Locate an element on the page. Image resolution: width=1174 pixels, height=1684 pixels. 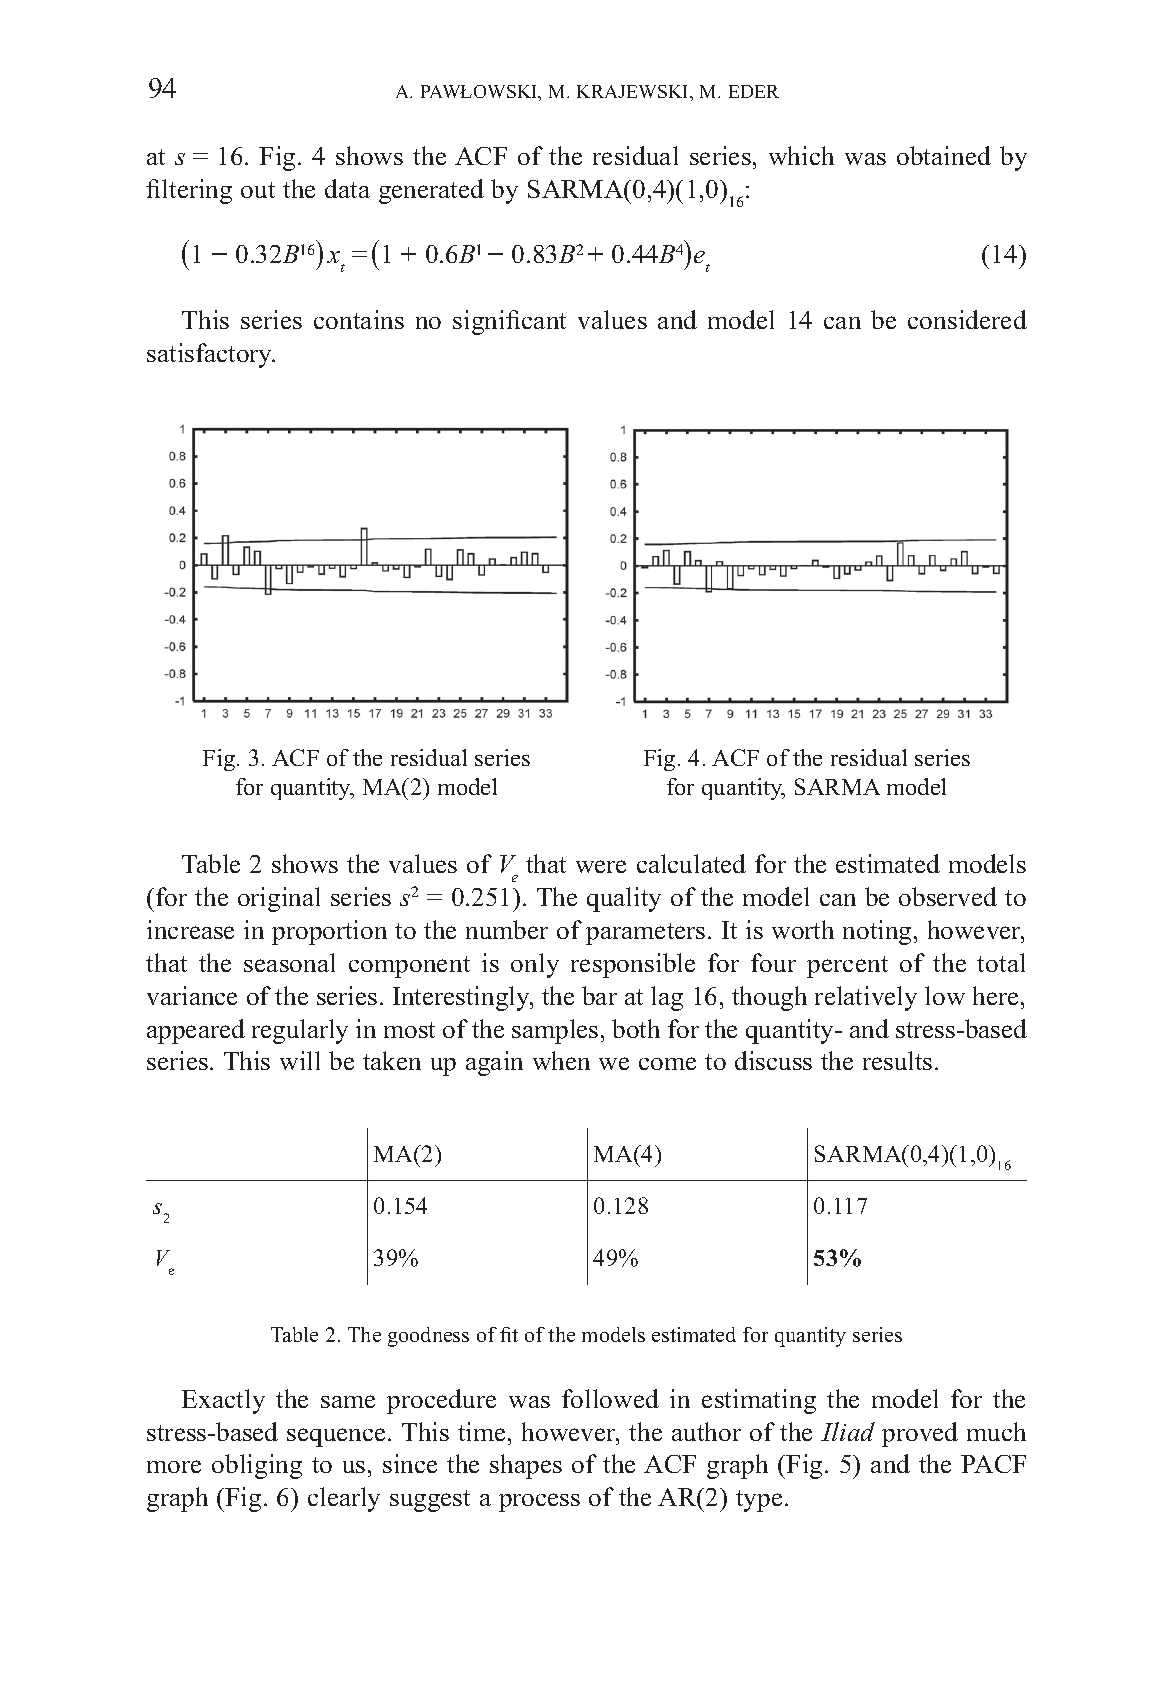
out is located at coordinates (258, 190).
